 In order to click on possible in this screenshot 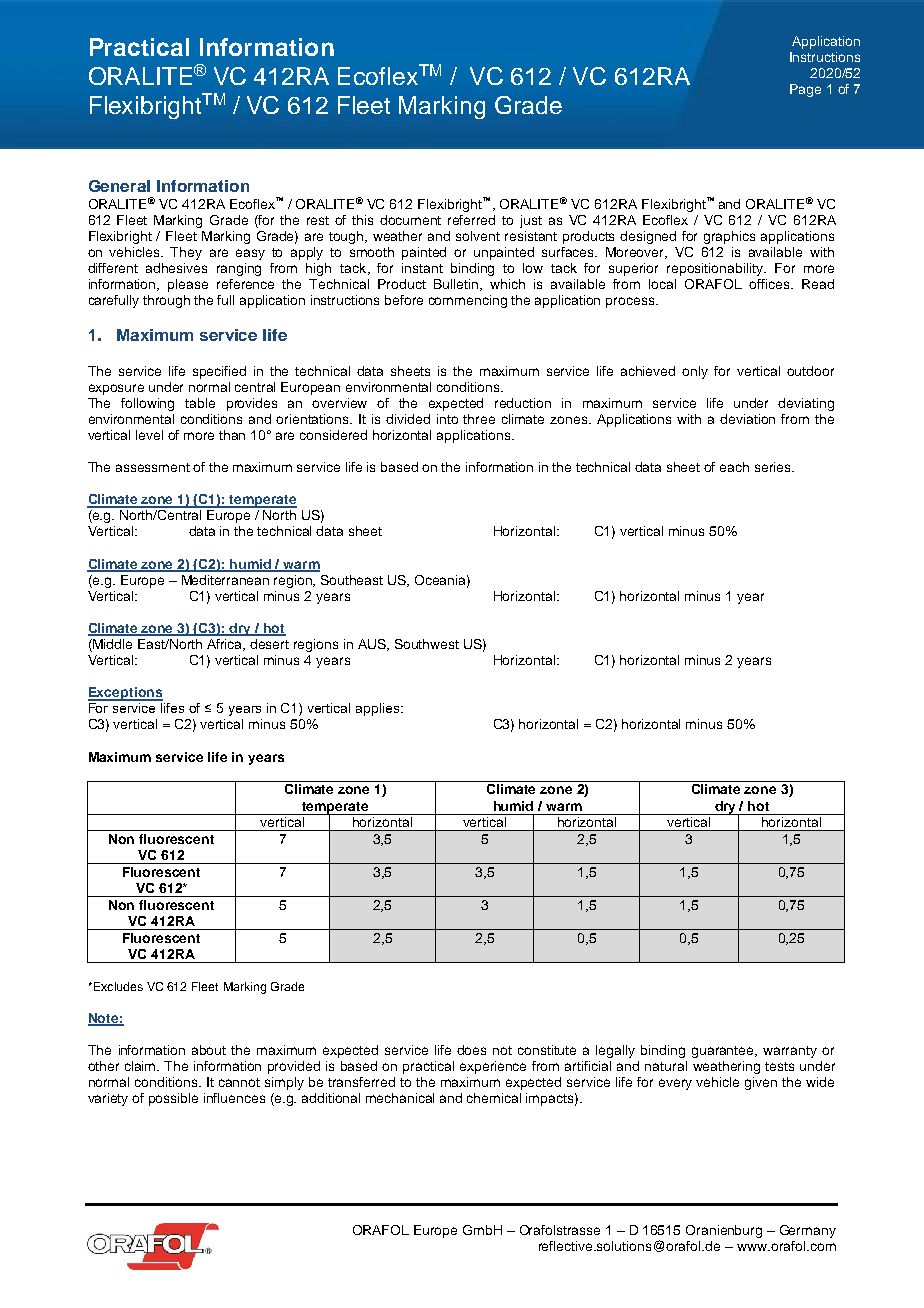, I will do `click(173, 1099)`.
